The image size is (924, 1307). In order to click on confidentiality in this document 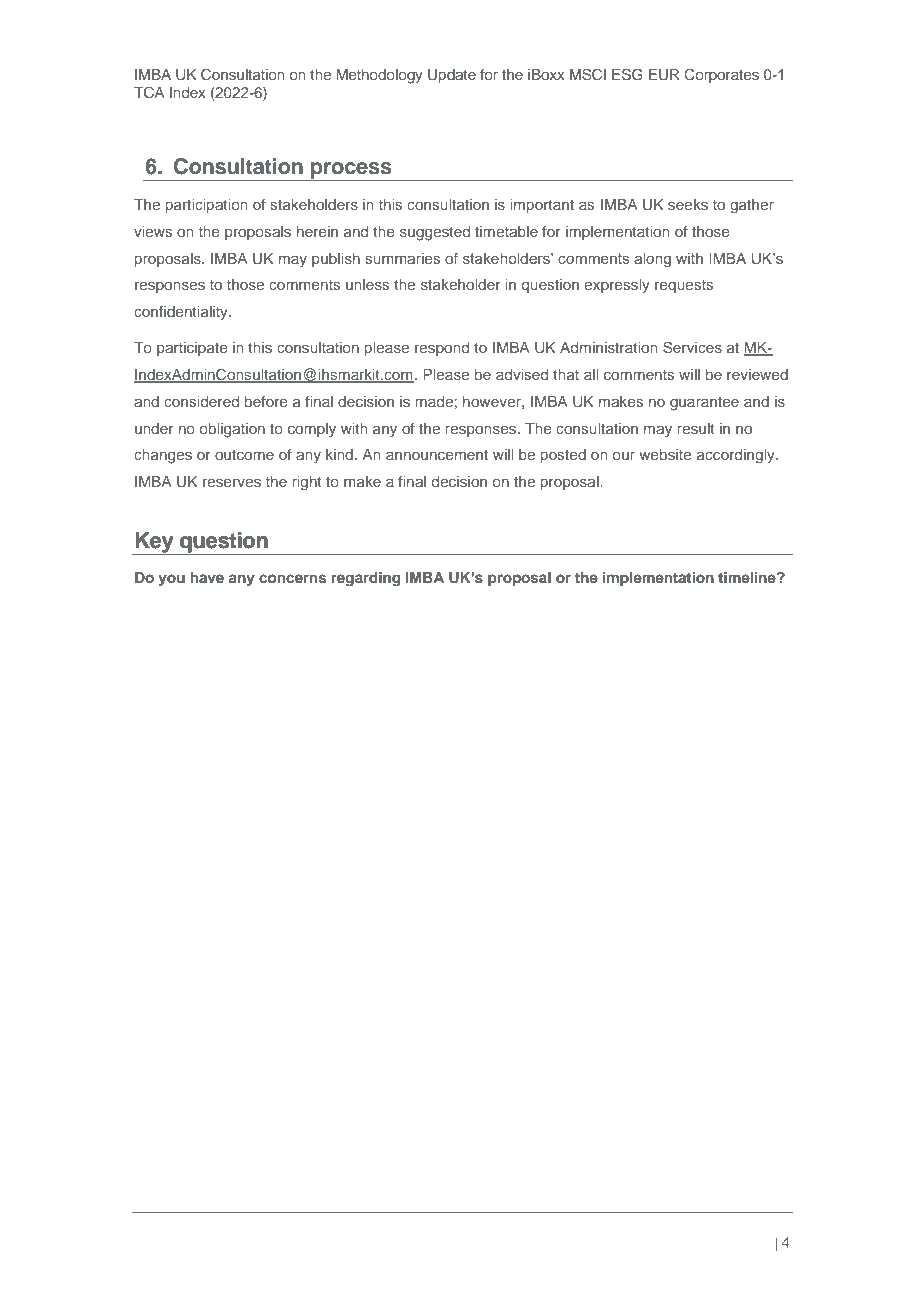, I will do `click(182, 313)`.
